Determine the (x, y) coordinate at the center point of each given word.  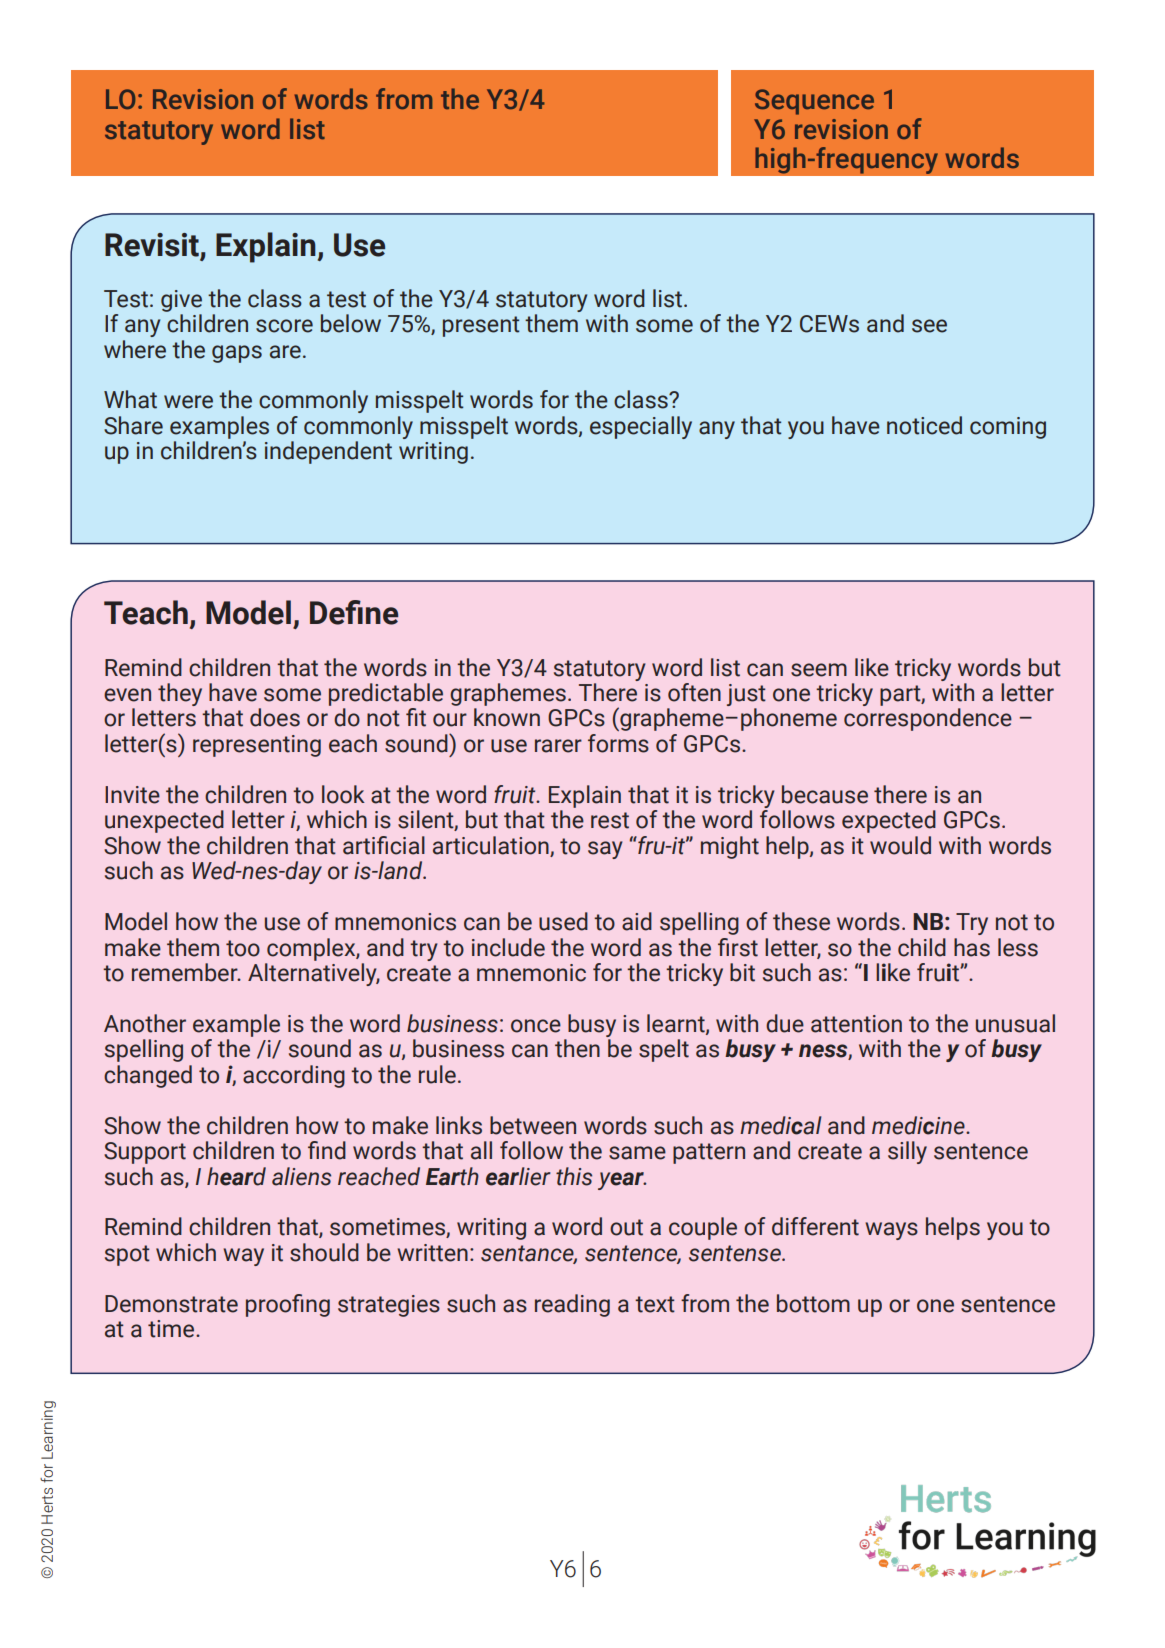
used (563, 921)
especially (641, 427)
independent (328, 452)
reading (572, 1305)
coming (1008, 428)
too (243, 948)
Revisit (153, 246)
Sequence (814, 102)
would (900, 845)
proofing (288, 1305)
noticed (924, 425)
